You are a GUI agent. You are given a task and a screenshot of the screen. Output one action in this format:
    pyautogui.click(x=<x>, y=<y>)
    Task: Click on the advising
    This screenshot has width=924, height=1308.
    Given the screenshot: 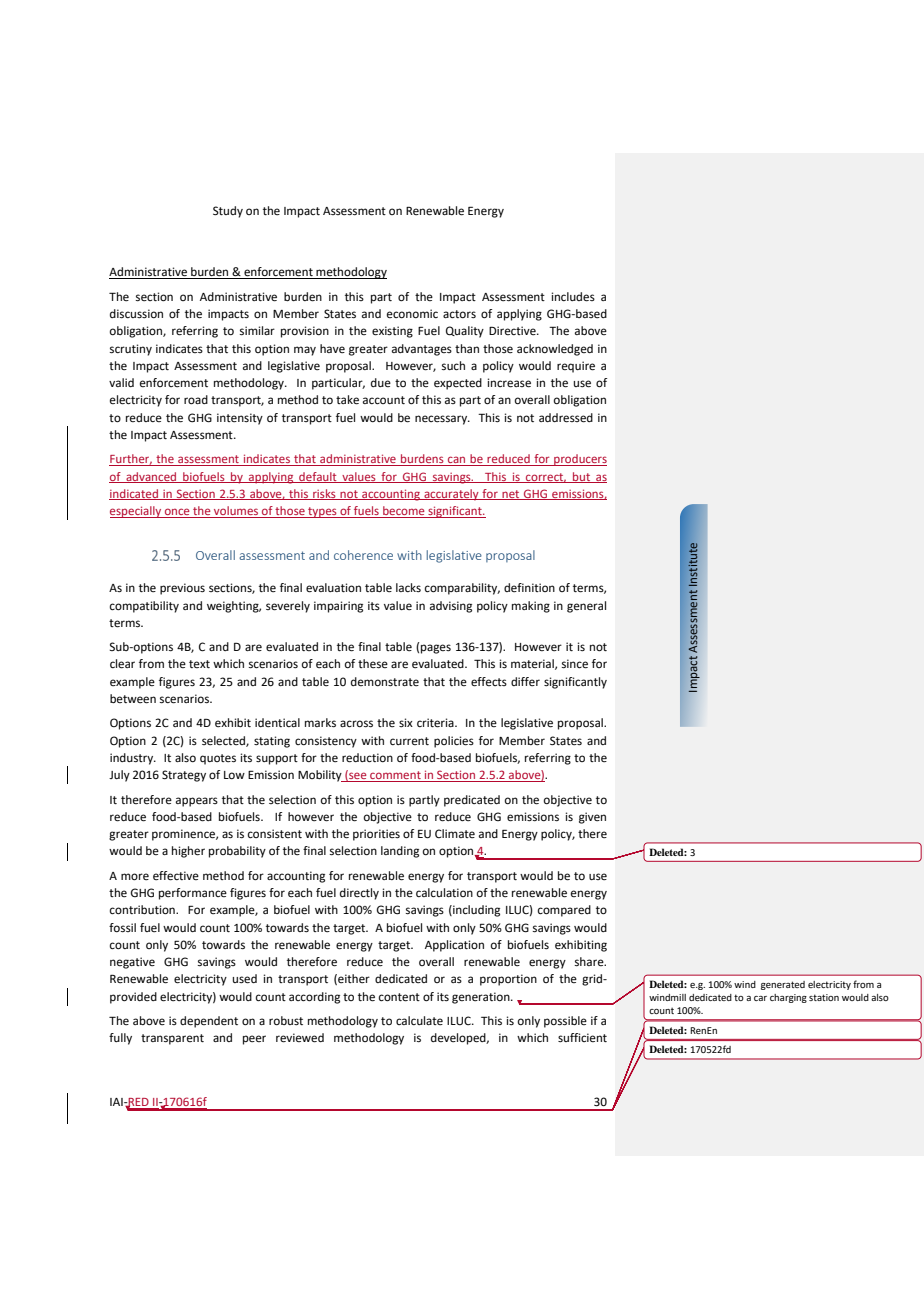 What is the action you would take?
    pyautogui.click(x=451, y=607)
